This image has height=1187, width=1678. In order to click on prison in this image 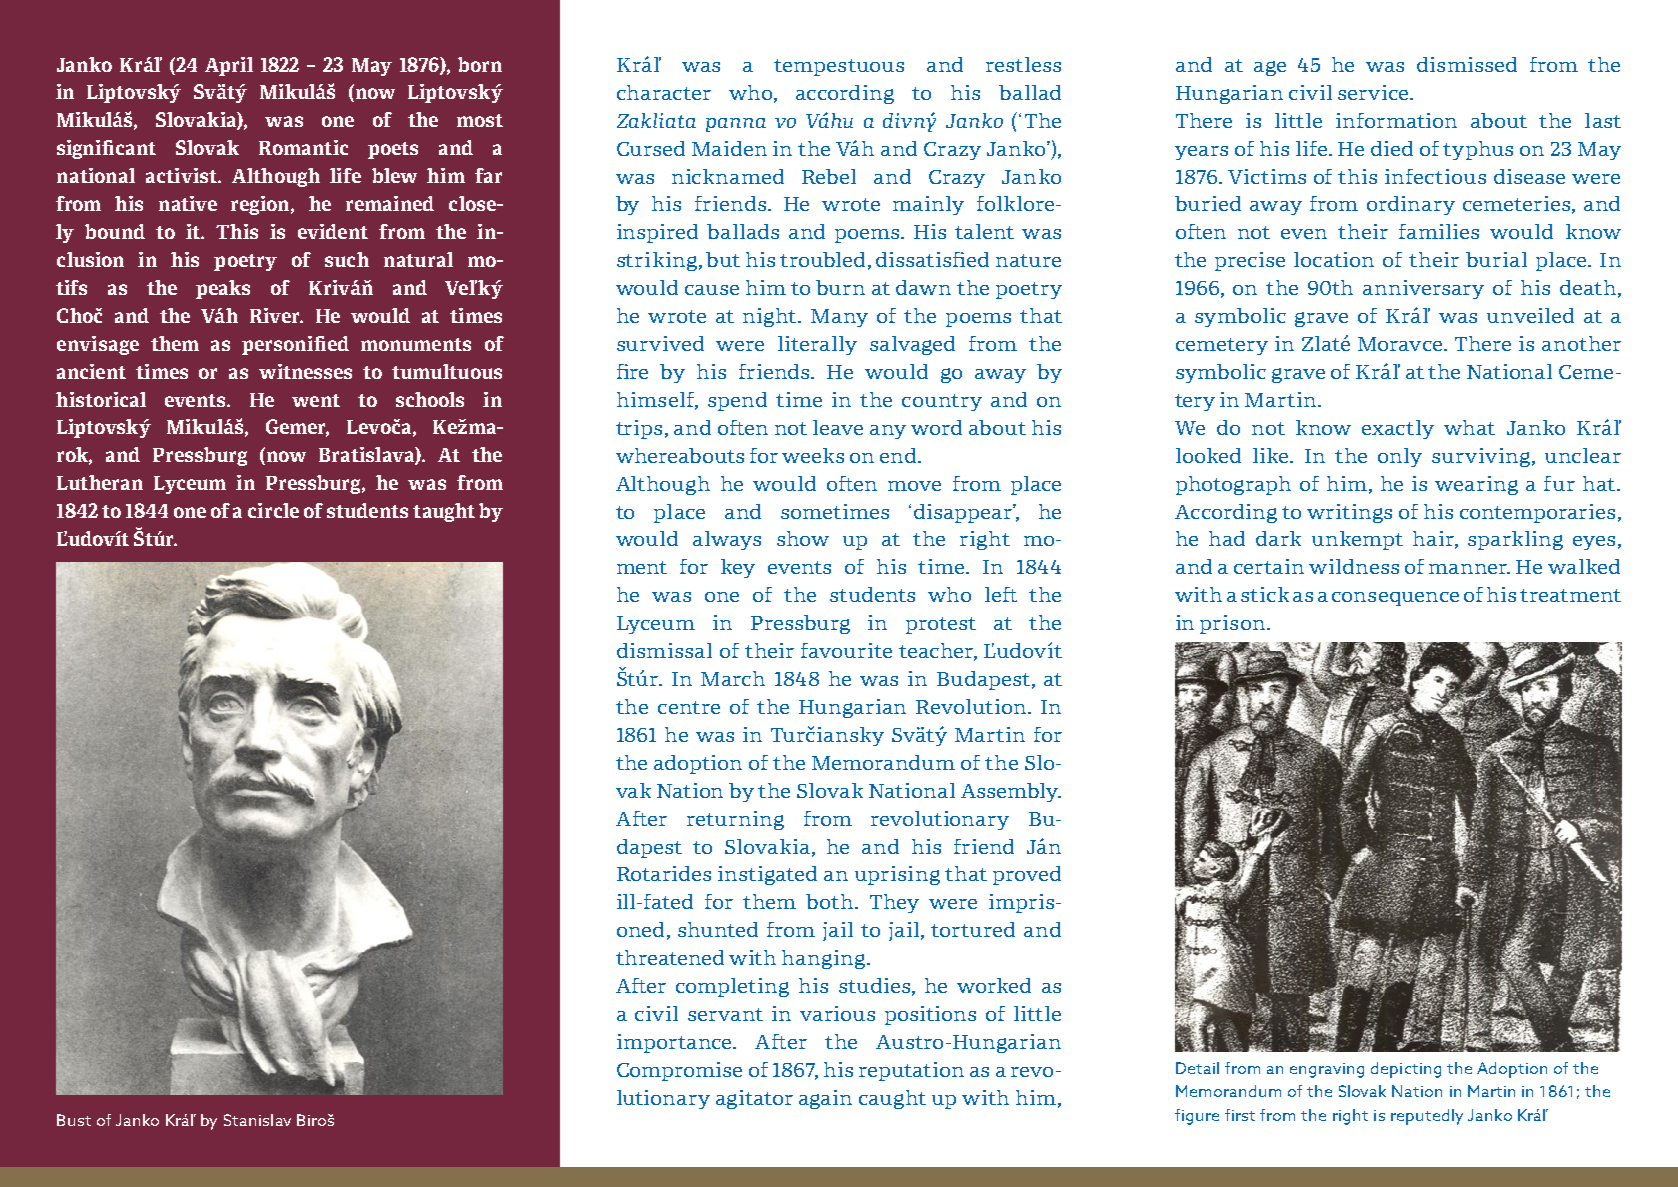, I will do `click(1232, 624)`.
